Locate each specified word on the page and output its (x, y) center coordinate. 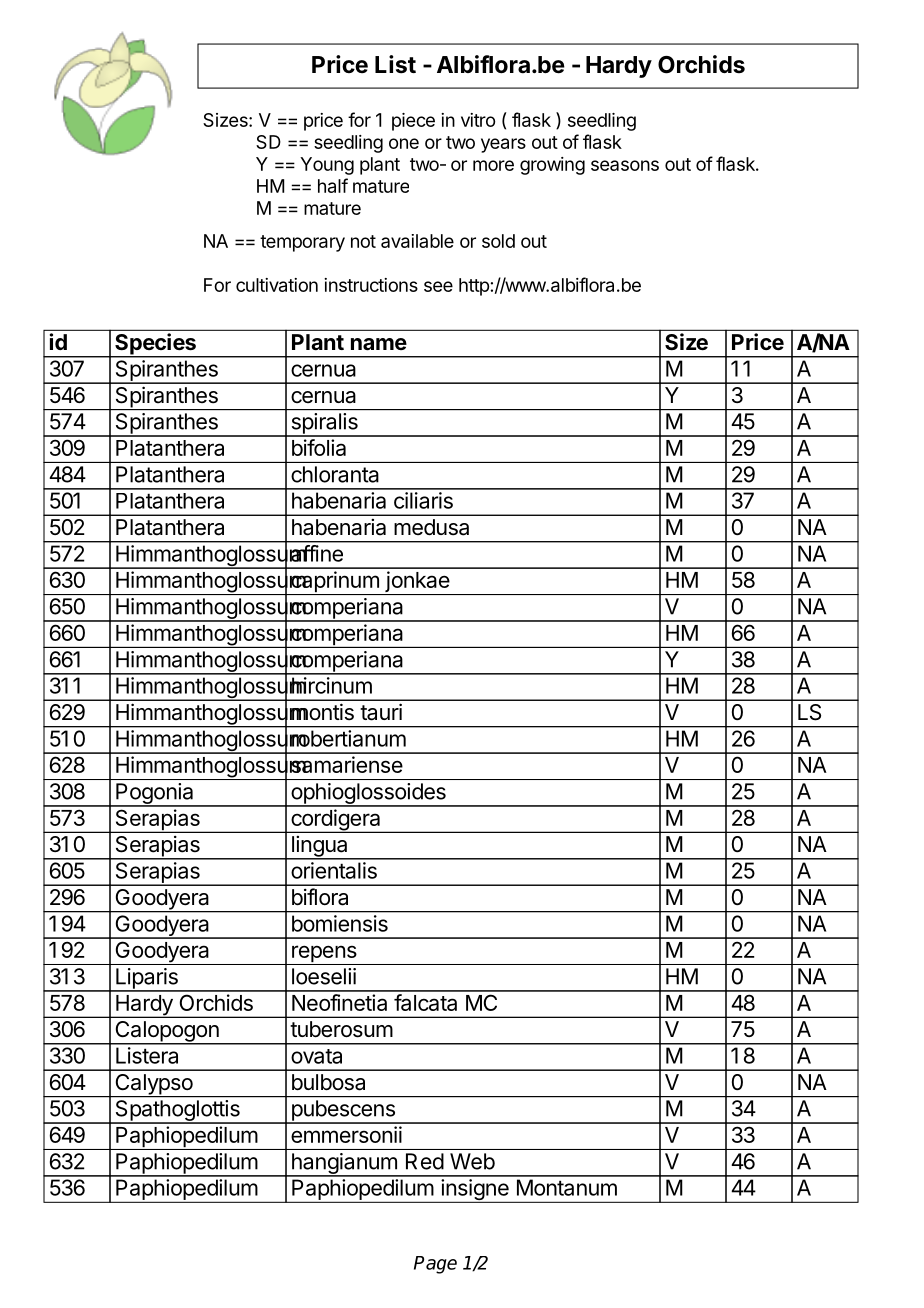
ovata (316, 1056)
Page (435, 1265)
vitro (478, 120)
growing (552, 166)
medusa (431, 527)
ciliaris (423, 500)
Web (472, 1161)
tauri (381, 712)
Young (327, 166)
